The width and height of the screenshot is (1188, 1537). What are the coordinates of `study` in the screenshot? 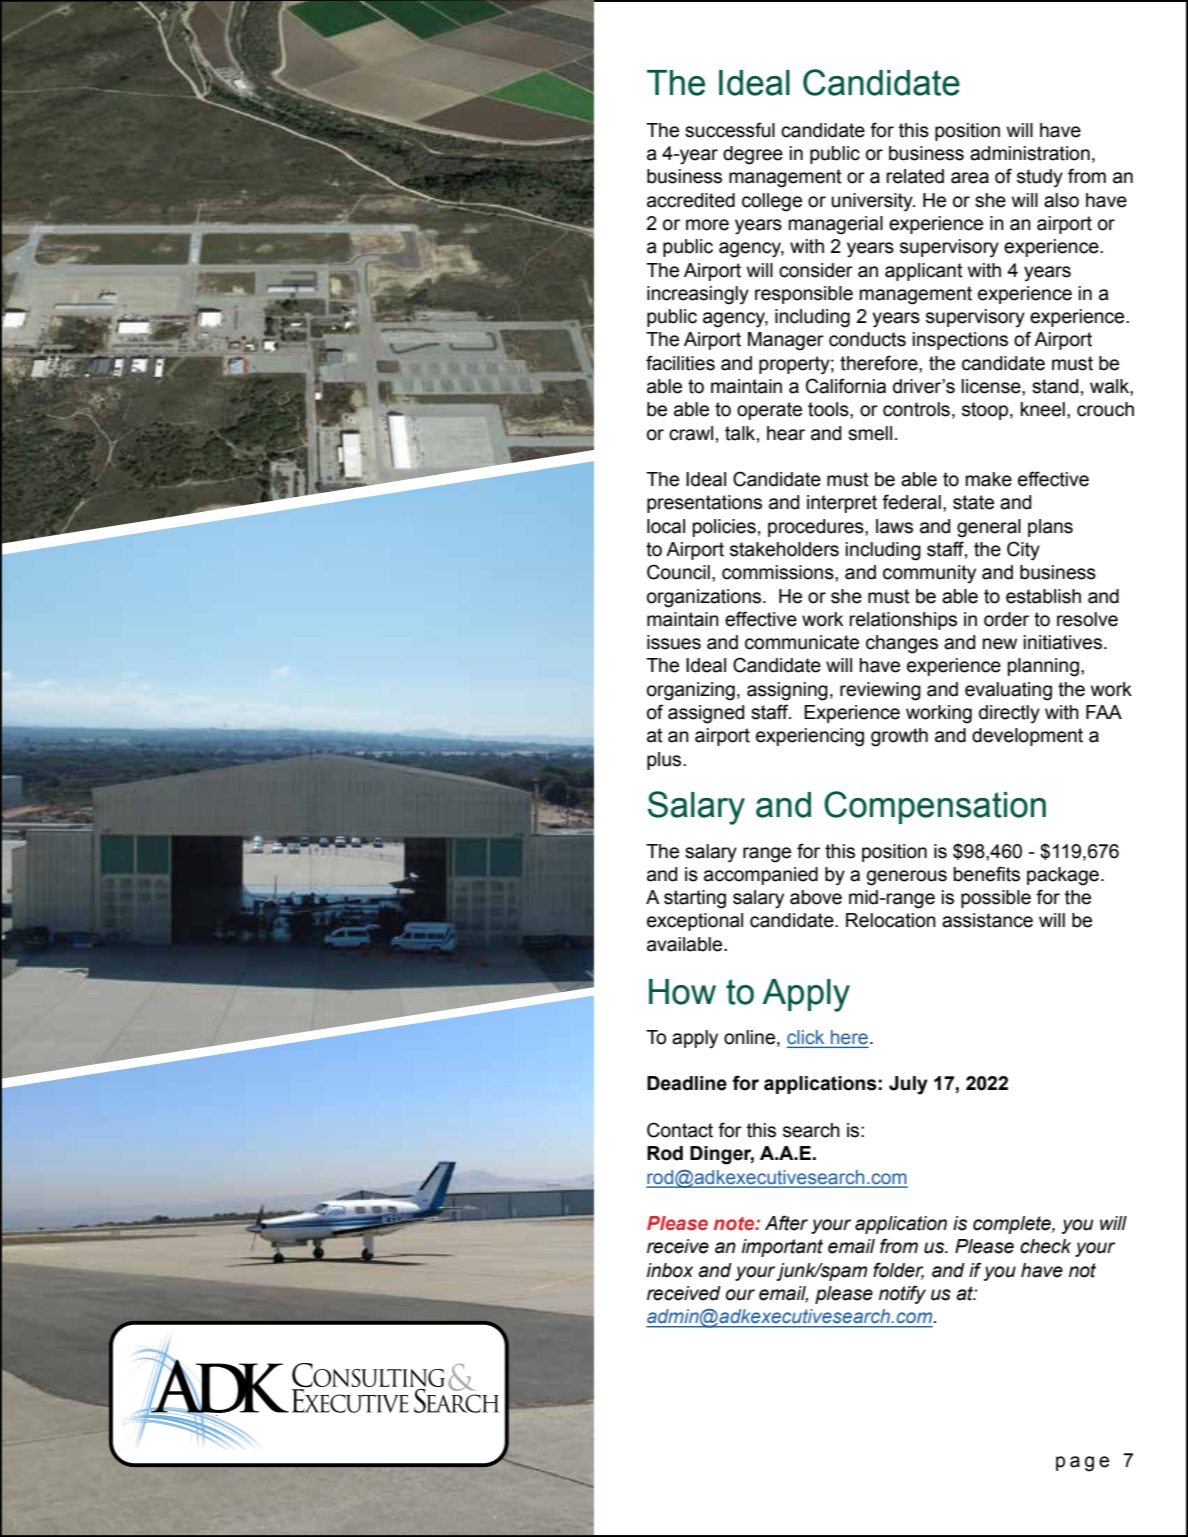 It's located at (1040, 178).
